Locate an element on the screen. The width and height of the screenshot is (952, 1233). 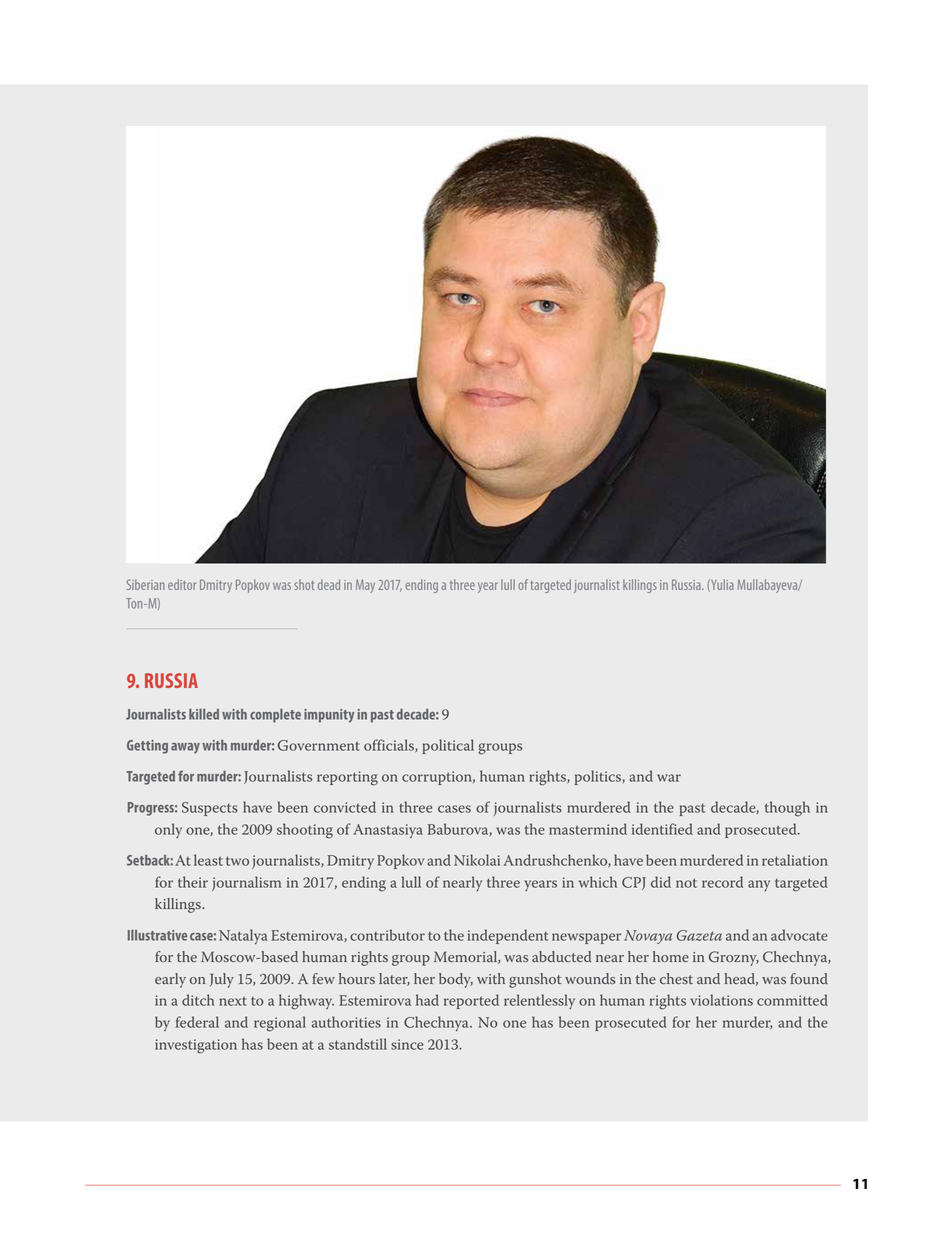
journalism is located at coordinates (246, 883).
